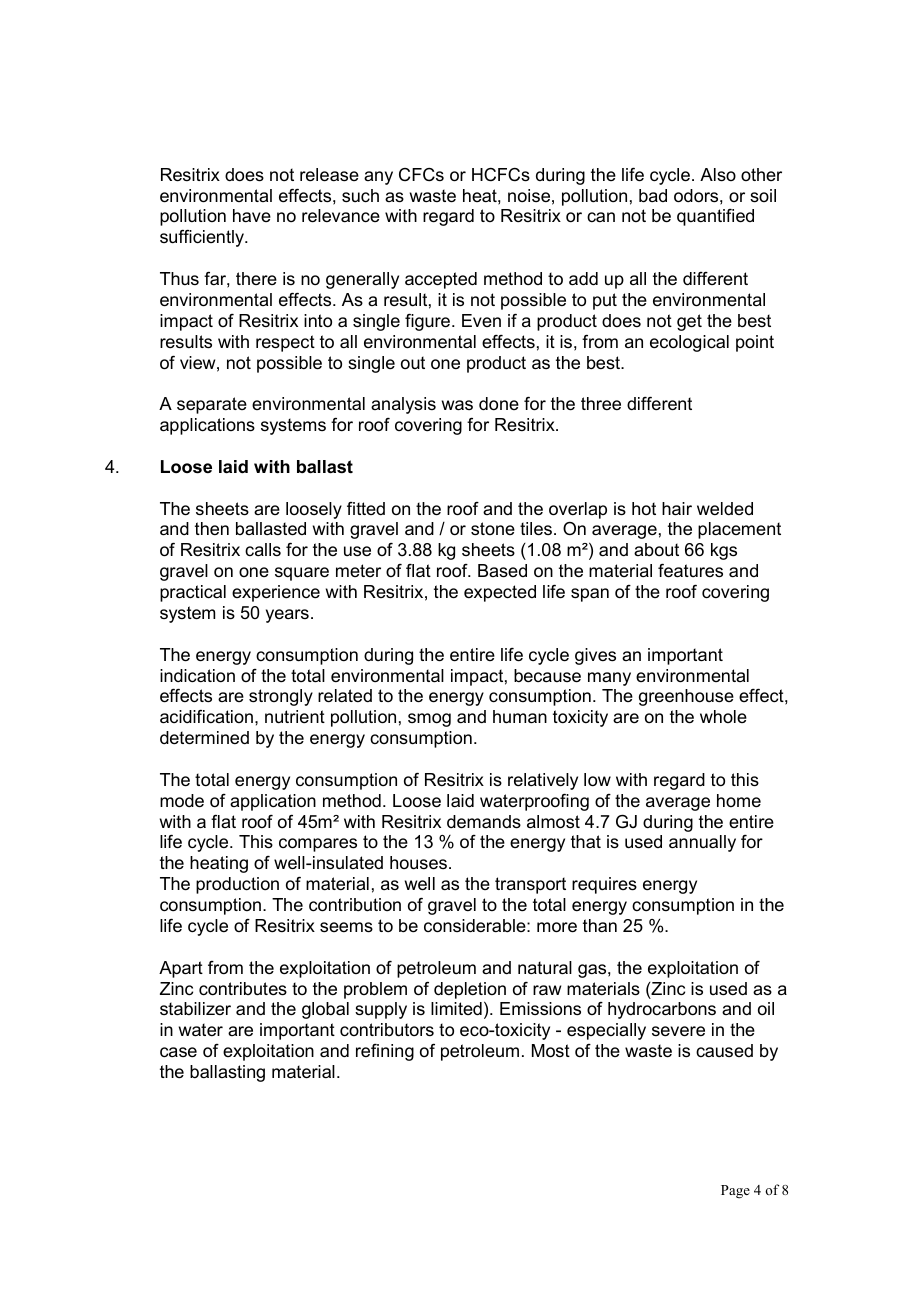  What do you see at coordinates (715, 217) in the screenshot?
I see `quantified` at bounding box center [715, 217].
